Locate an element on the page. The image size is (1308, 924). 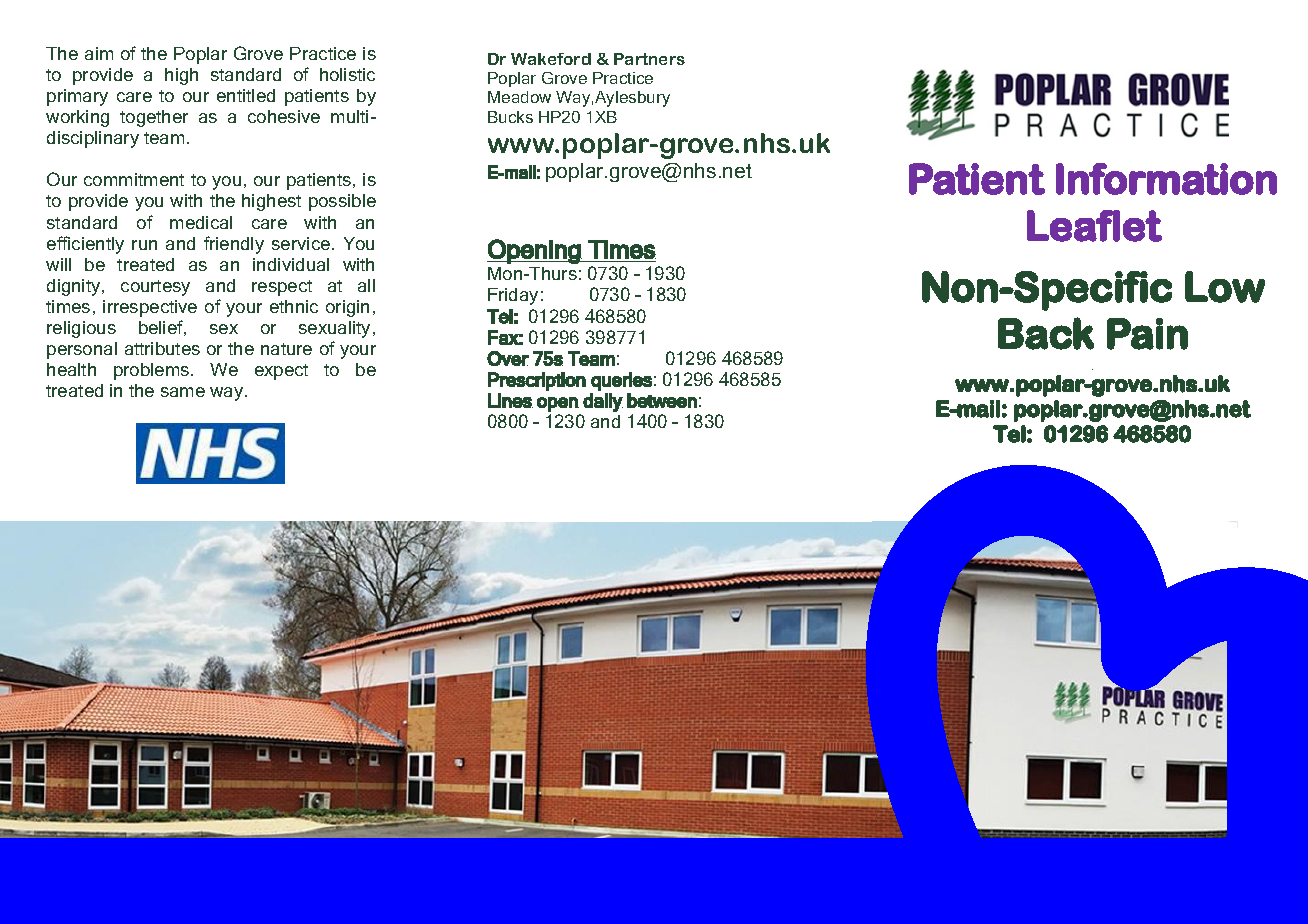
medical is located at coordinates (201, 222).
